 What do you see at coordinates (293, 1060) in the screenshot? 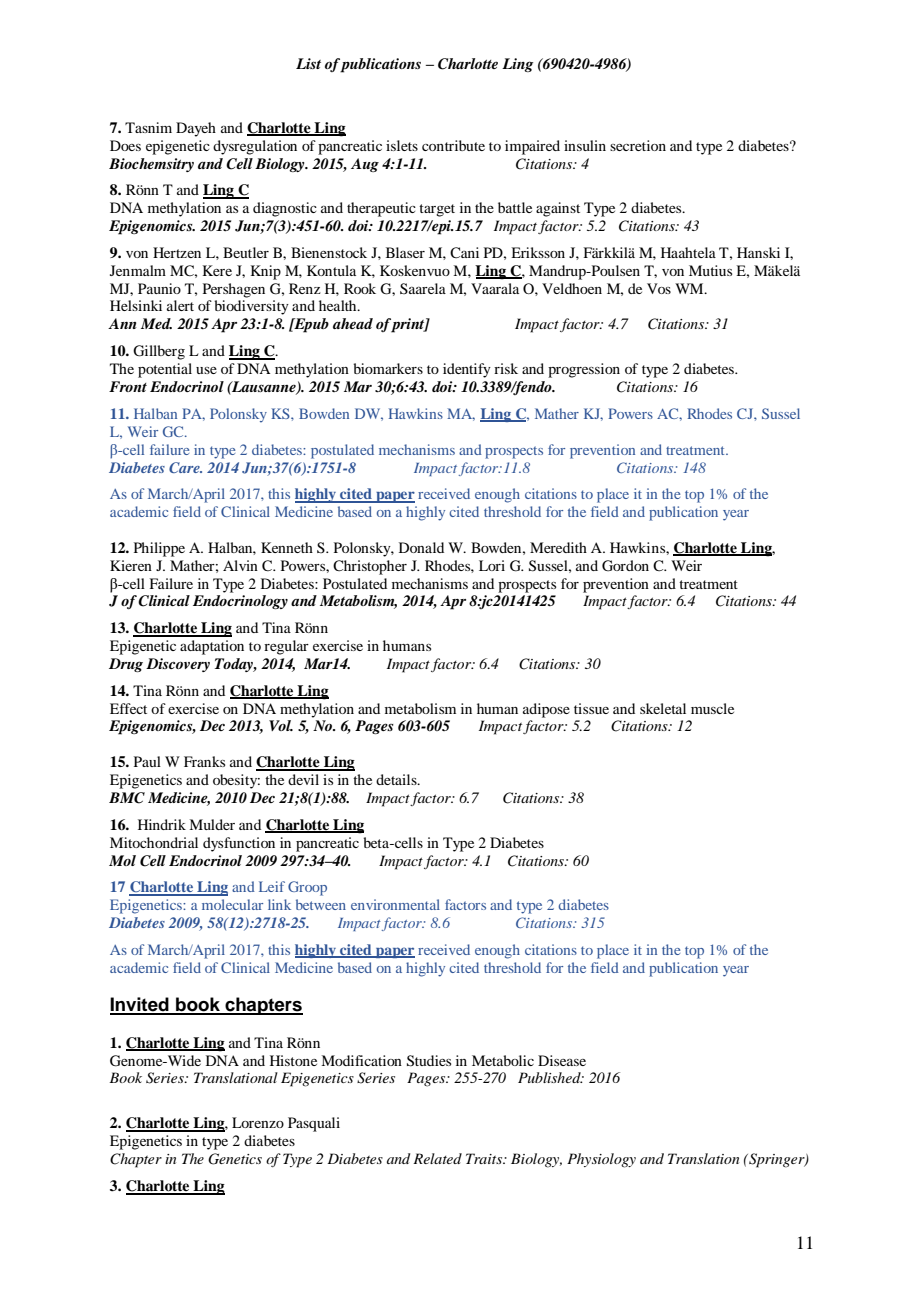
I see `Histone` at bounding box center [293, 1060].
